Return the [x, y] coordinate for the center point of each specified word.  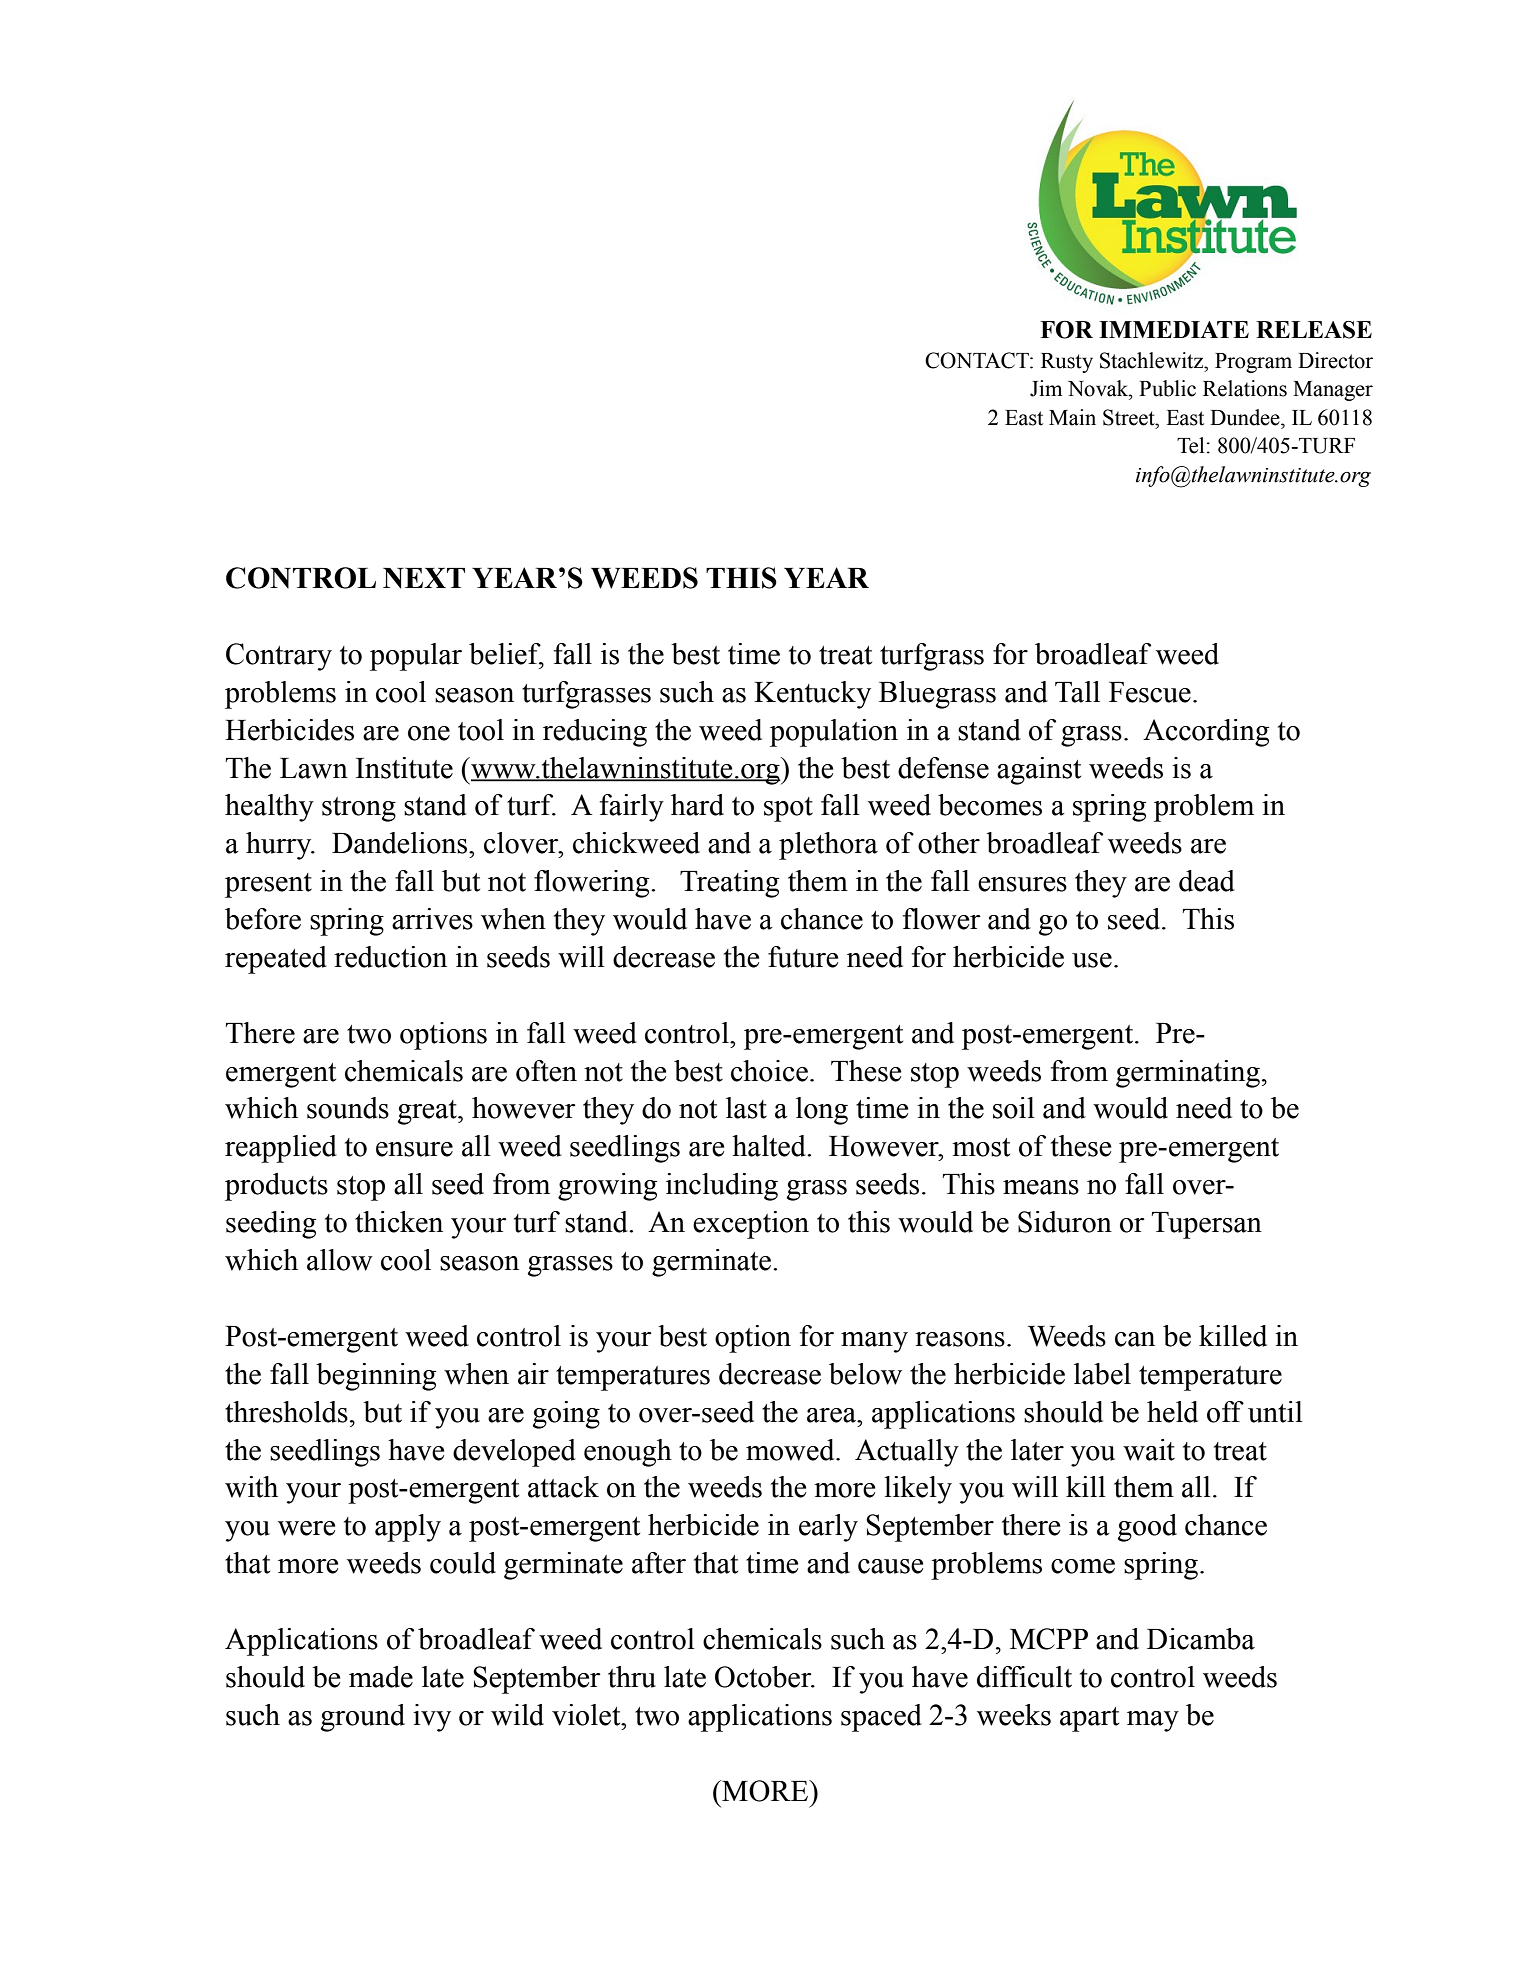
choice [769, 1071]
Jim [1046, 388]
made [381, 1677]
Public [1167, 388]
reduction [390, 957]
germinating [1188, 1074]
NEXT [424, 578]
